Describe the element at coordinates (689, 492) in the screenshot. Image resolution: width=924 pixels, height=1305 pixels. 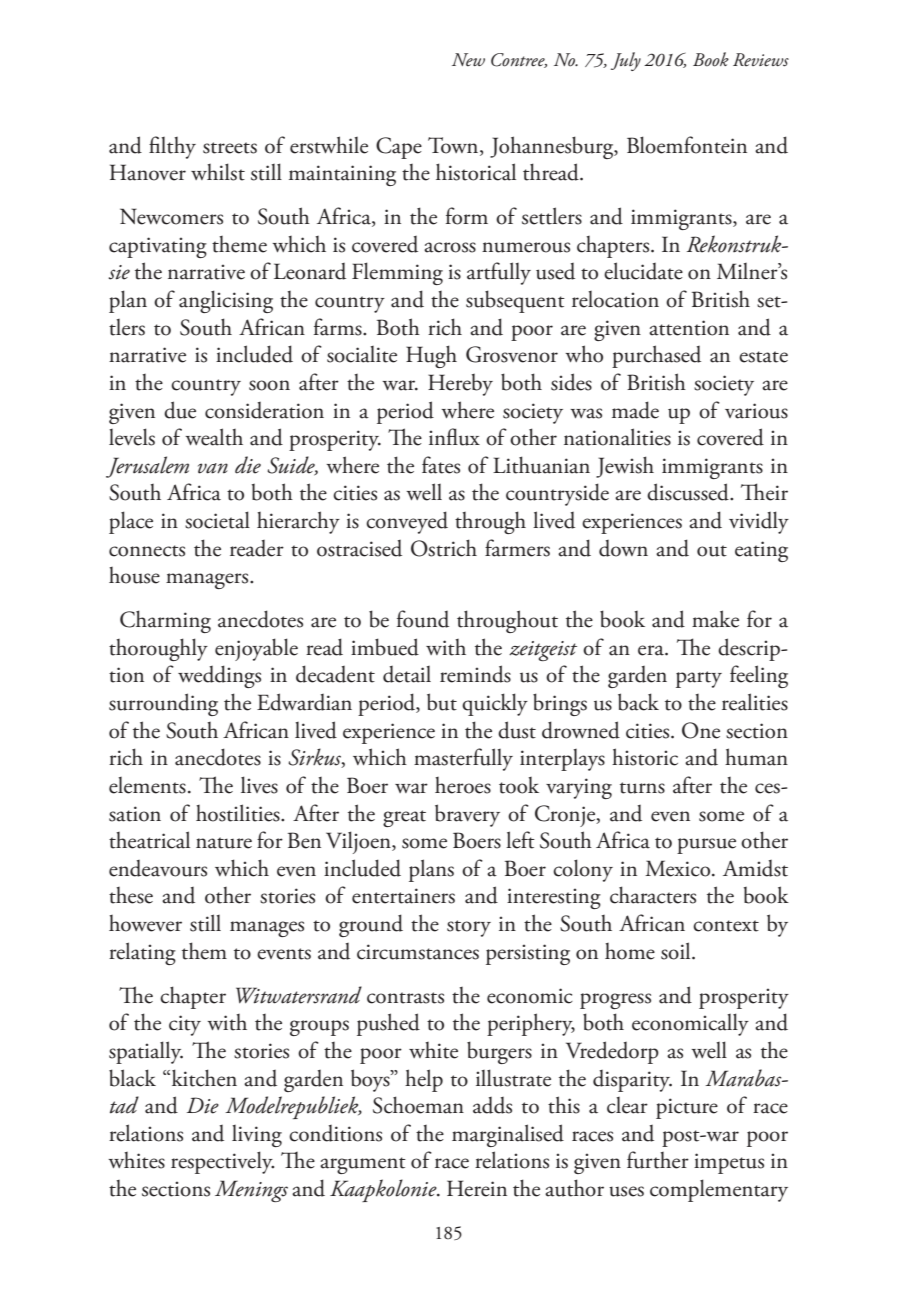
I see `discussed` at that location.
